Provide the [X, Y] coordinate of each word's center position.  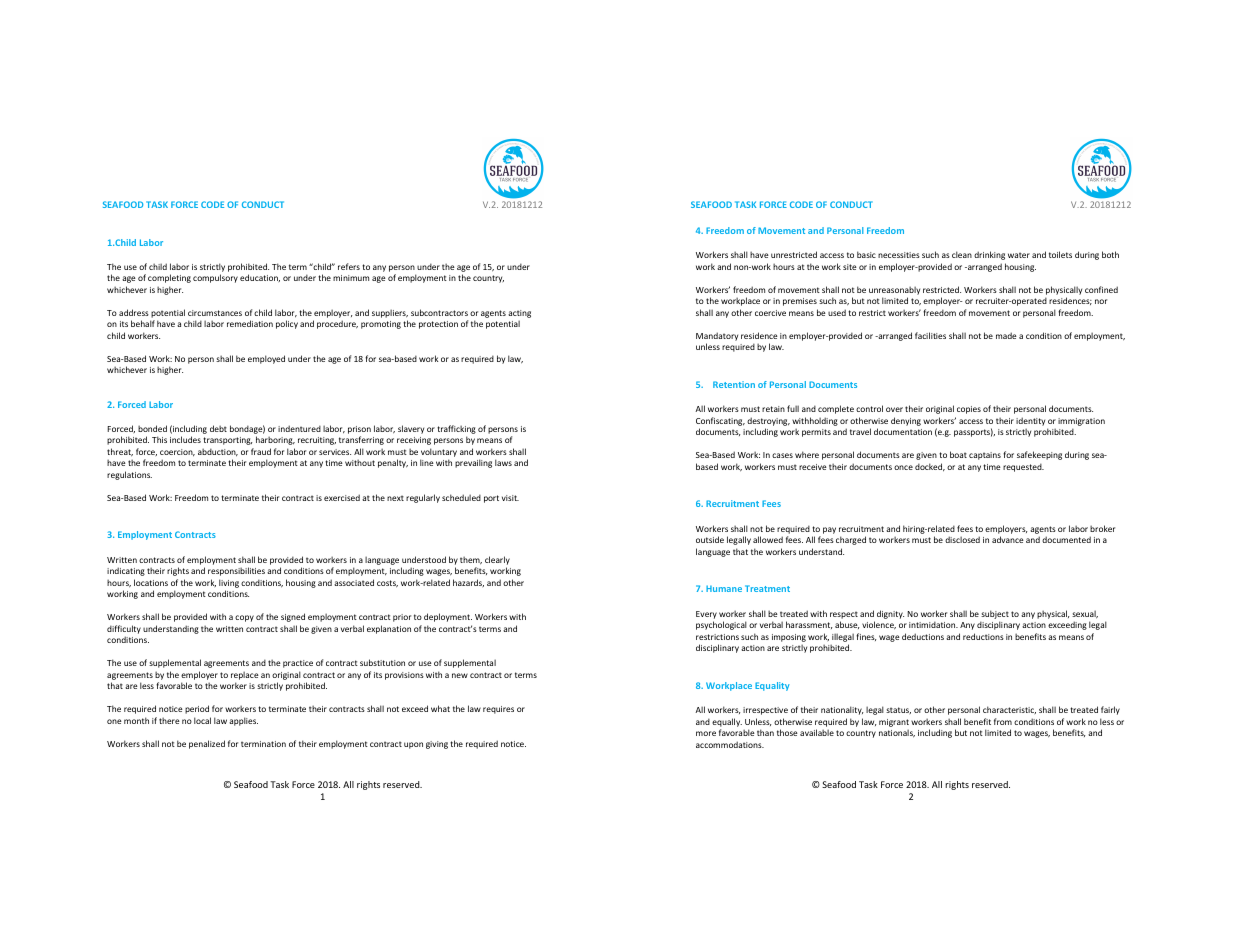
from [1003, 721]
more [706, 733]
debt [218, 428]
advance [1008, 539]
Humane [724, 588]
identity [1030, 421]
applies [243, 721]
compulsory [215, 278]
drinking [989, 255]
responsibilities [236, 571]
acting [519, 314]
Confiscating [720, 421]
